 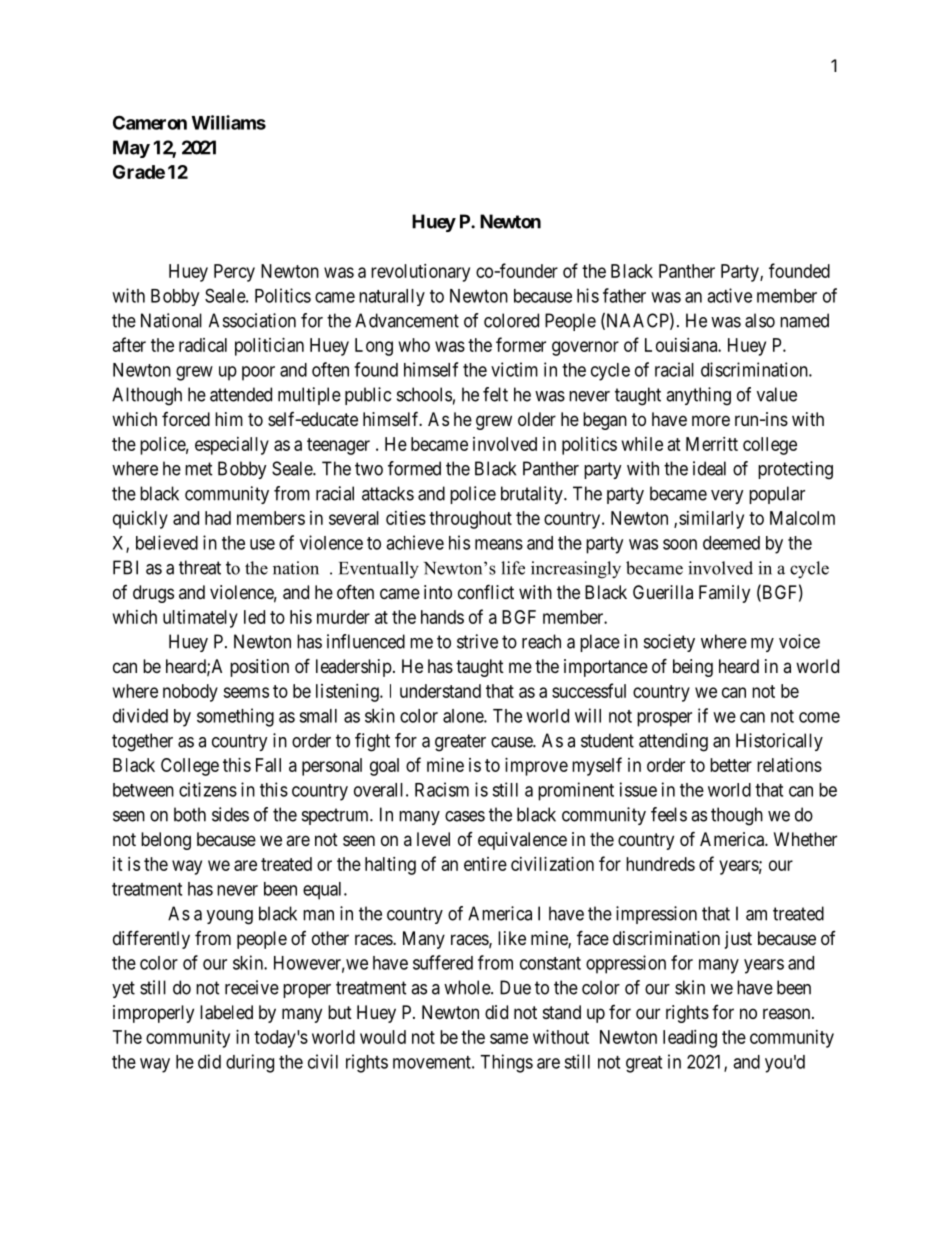 I want to click on Family, so click(x=724, y=594).
